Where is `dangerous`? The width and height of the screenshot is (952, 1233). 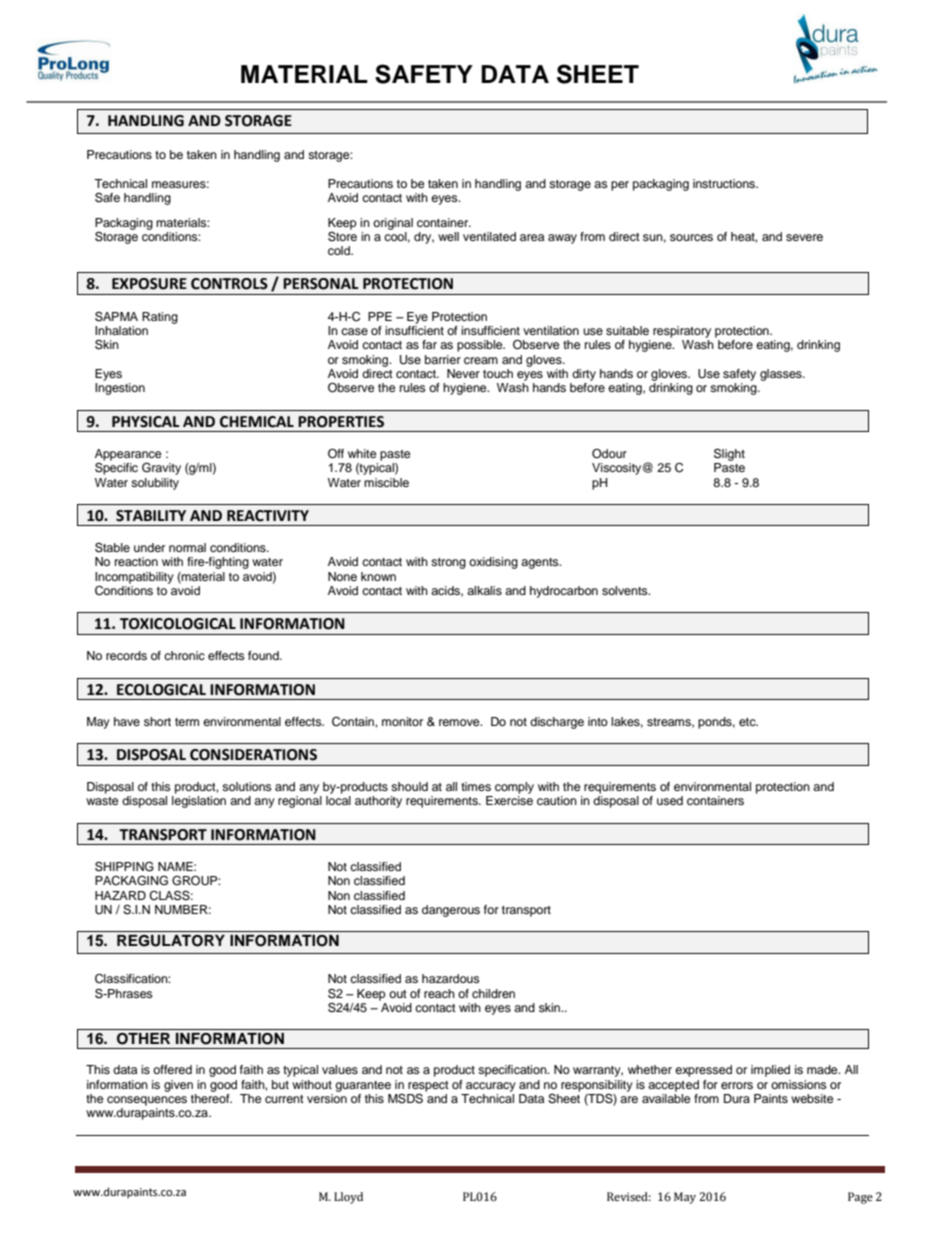
dangerous is located at coordinates (451, 911).
